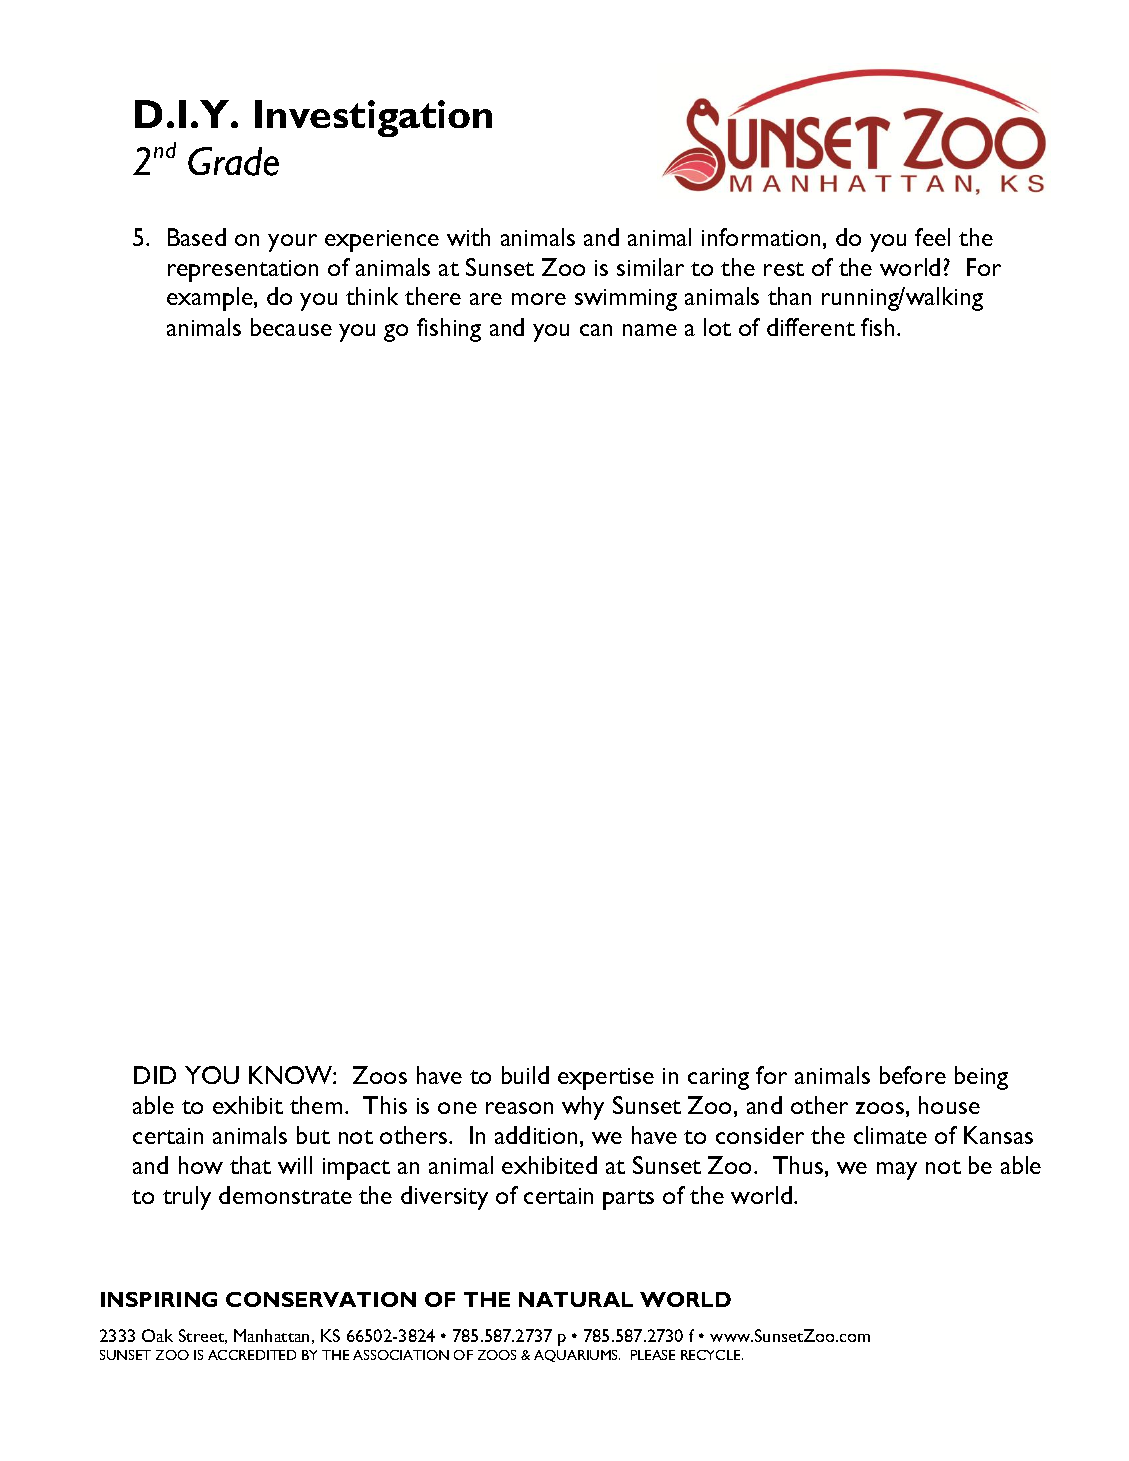 This screenshot has width=1129, height=1461. I want to click on Grade, so click(233, 161).
